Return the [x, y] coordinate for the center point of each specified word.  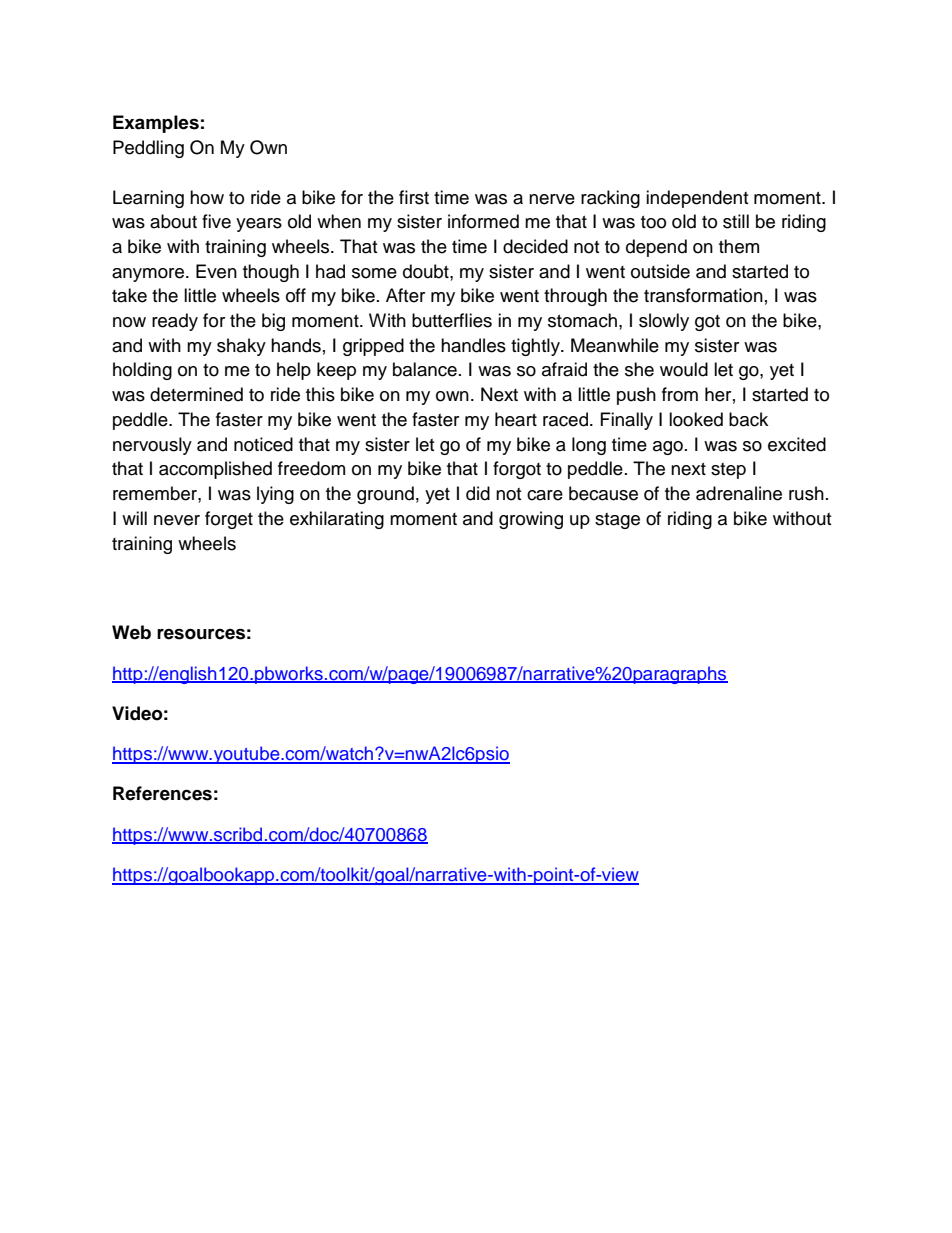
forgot [517, 470]
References [162, 793]
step [728, 471]
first [414, 197]
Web [131, 632]
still [736, 221]
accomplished [215, 470]
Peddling [148, 149]
